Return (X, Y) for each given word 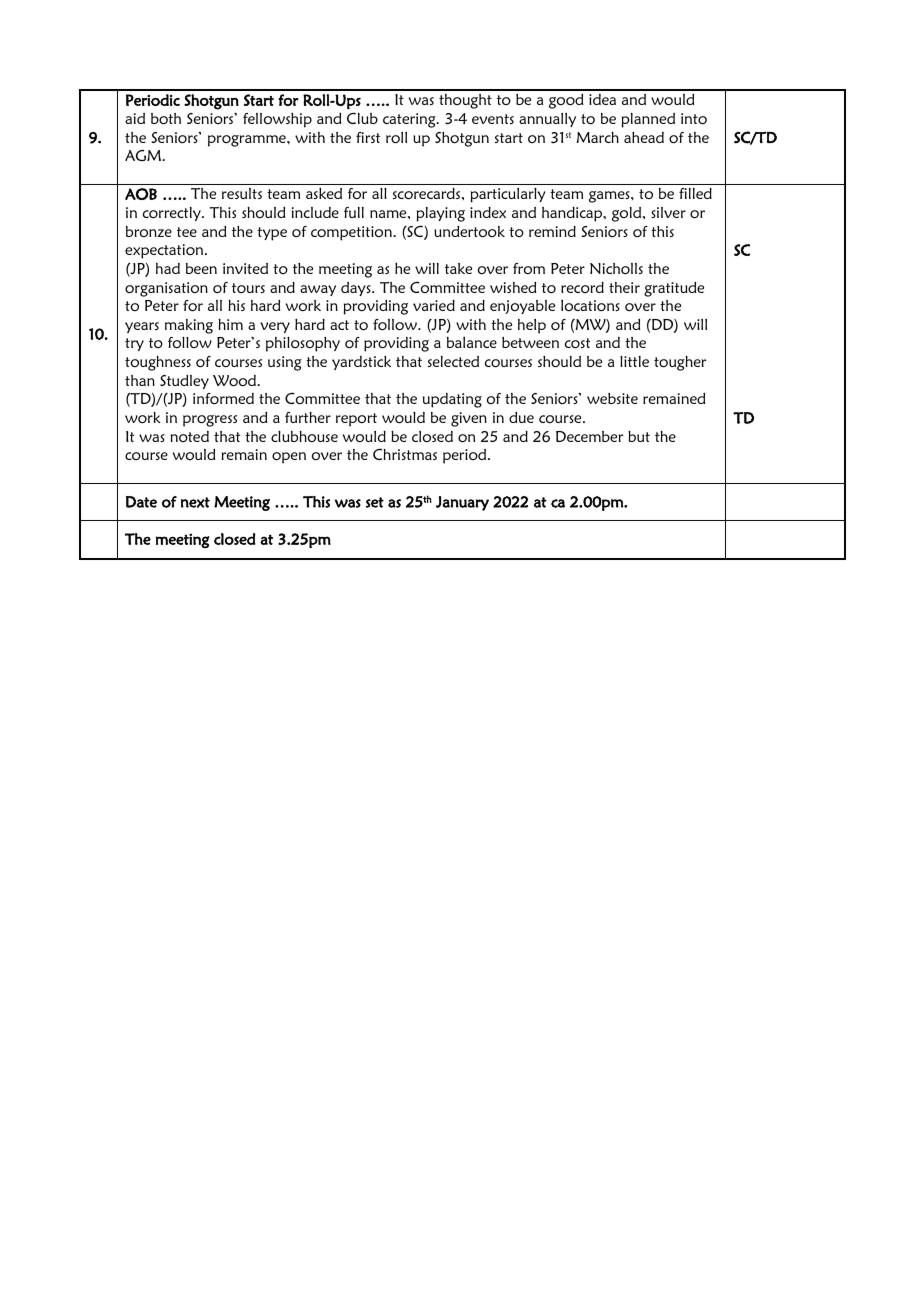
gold (628, 214)
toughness (158, 363)
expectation (165, 251)
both (166, 118)
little (634, 361)
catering (410, 120)
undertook (469, 231)
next (195, 502)
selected (453, 361)
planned (648, 120)
